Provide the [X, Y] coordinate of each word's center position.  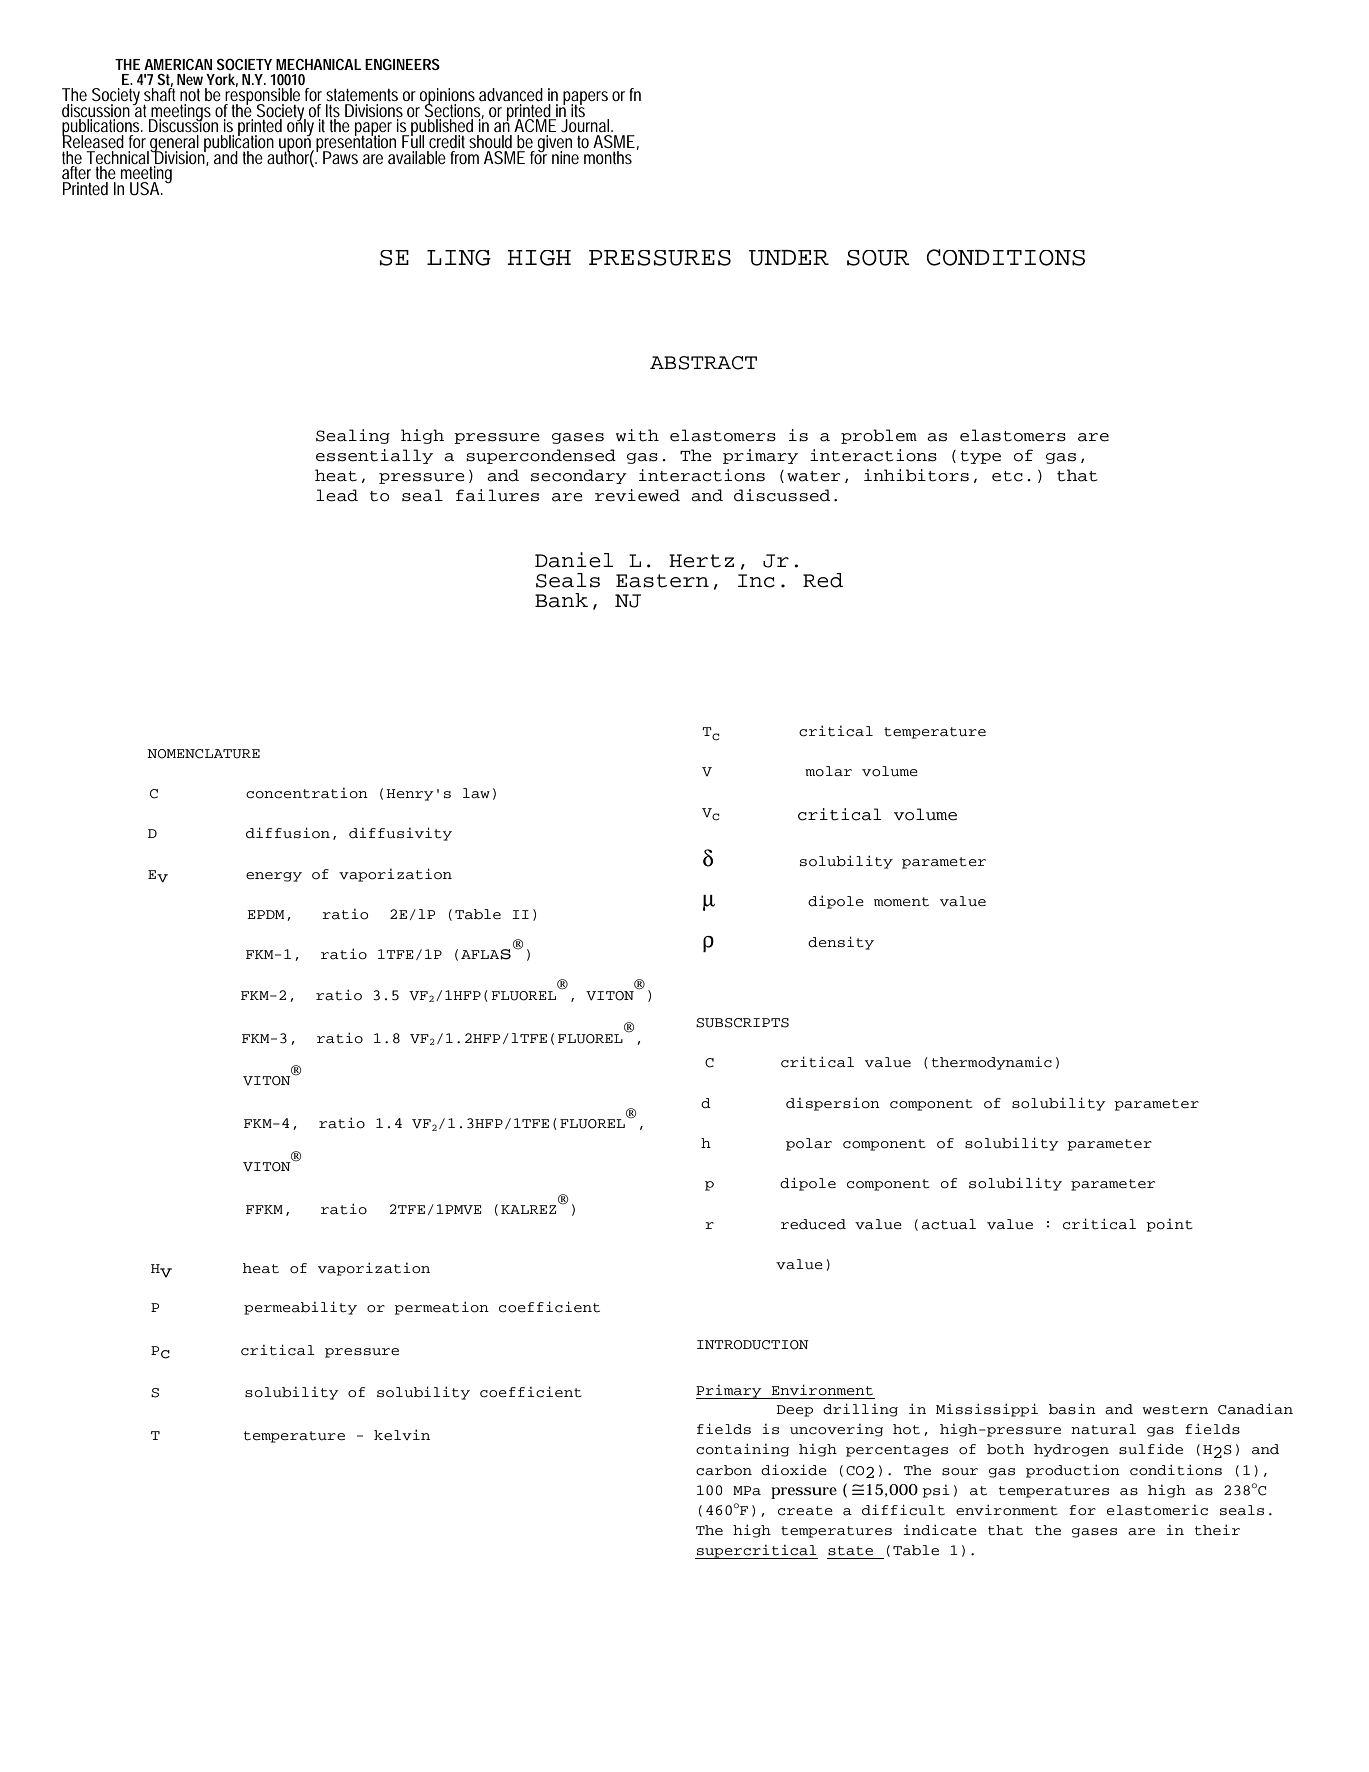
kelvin [402, 1434]
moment [901, 902]
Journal [586, 125]
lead [337, 495]
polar [809, 1144]
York [222, 80]
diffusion [288, 833]
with [637, 435]
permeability [300, 1308]
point [1169, 1225]
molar [828, 771]
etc [1007, 476]
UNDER [789, 258]
